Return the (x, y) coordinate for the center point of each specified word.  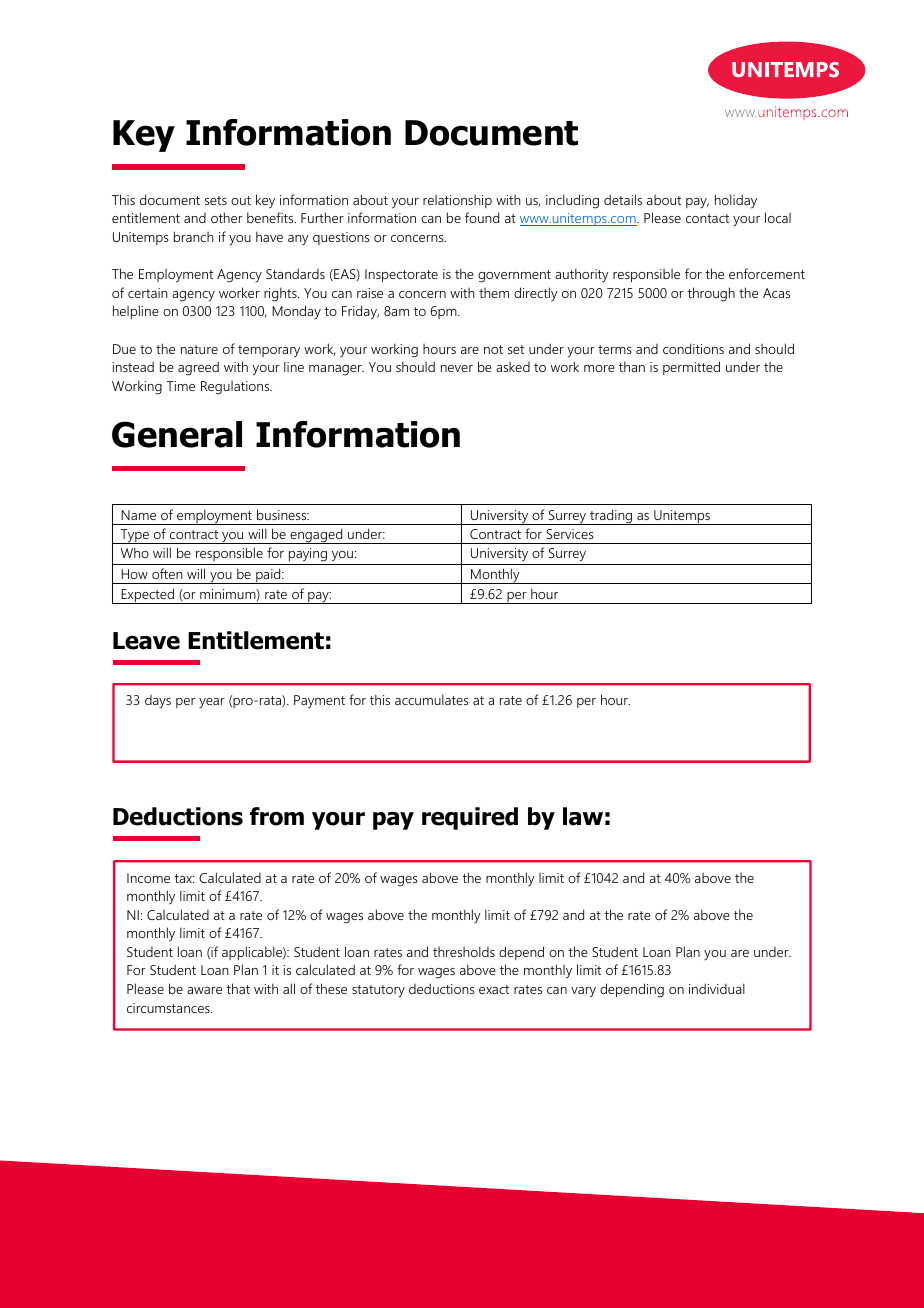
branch (194, 236)
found (482, 217)
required (470, 818)
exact (494, 989)
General (177, 434)
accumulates (432, 699)
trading (611, 517)
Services (570, 534)
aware (204, 990)
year (212, 703)
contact (707, 218)
